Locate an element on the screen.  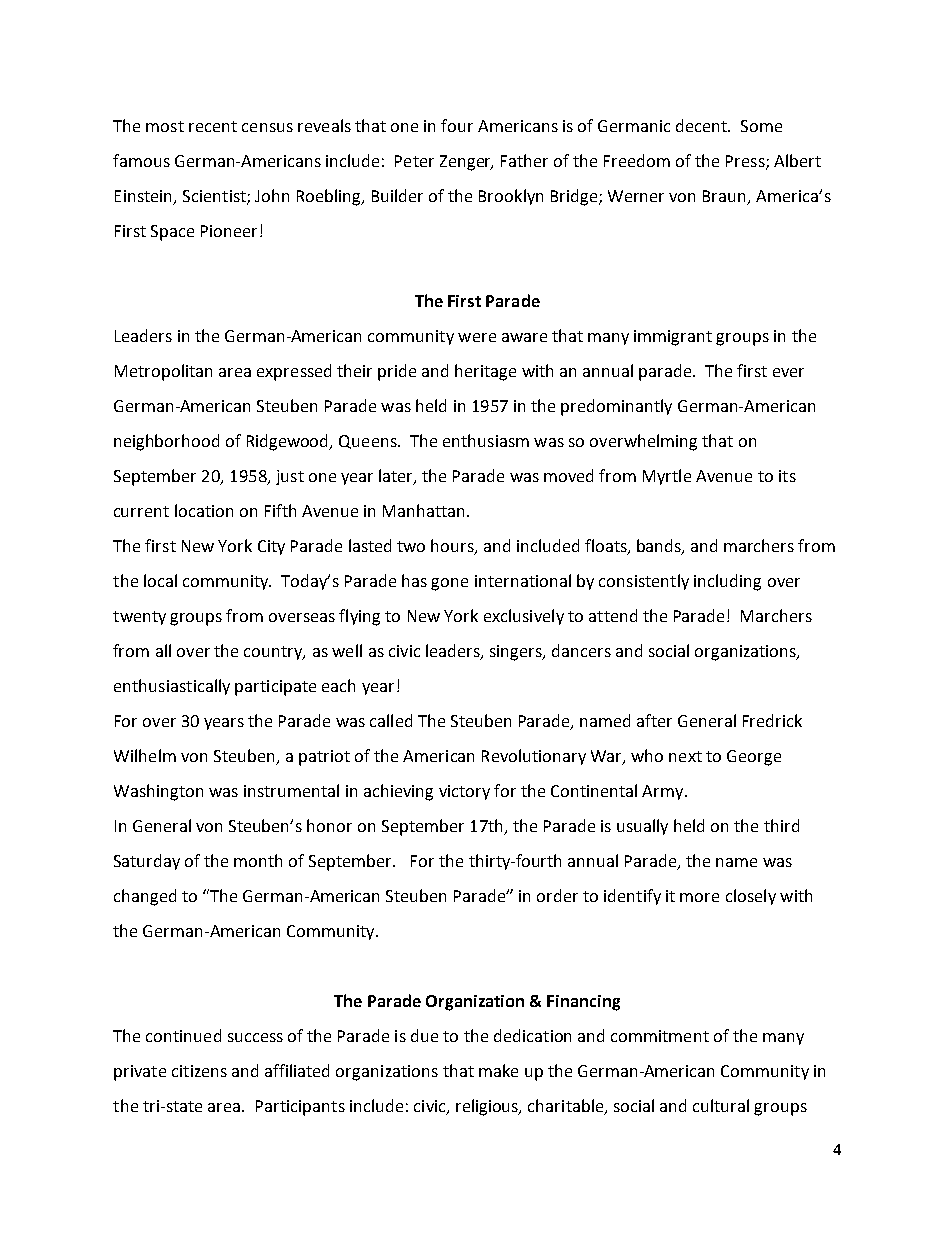
recent is located at coordinates (213, 126).
